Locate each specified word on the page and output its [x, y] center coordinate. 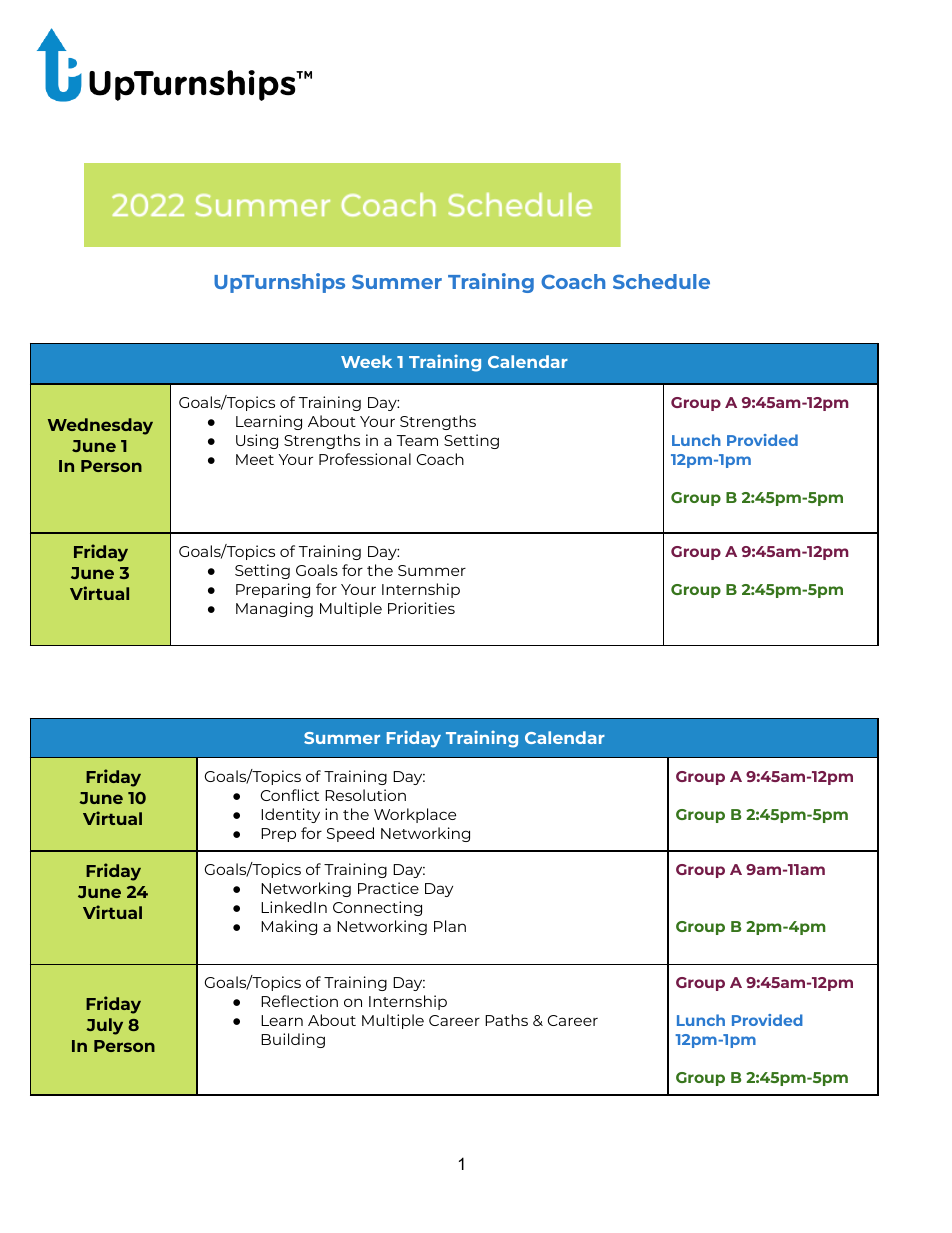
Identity [290, 815]
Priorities [421, 608]
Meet [255, 459]
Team [417, 440]
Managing [274, 609]
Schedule [661, 281]
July [104, 1026]
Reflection [299, 1001]
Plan [450, 926]
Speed [350, 834]
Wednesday [100, 426]
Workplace [415, 815]
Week [366, 361]
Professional [365, 459]
